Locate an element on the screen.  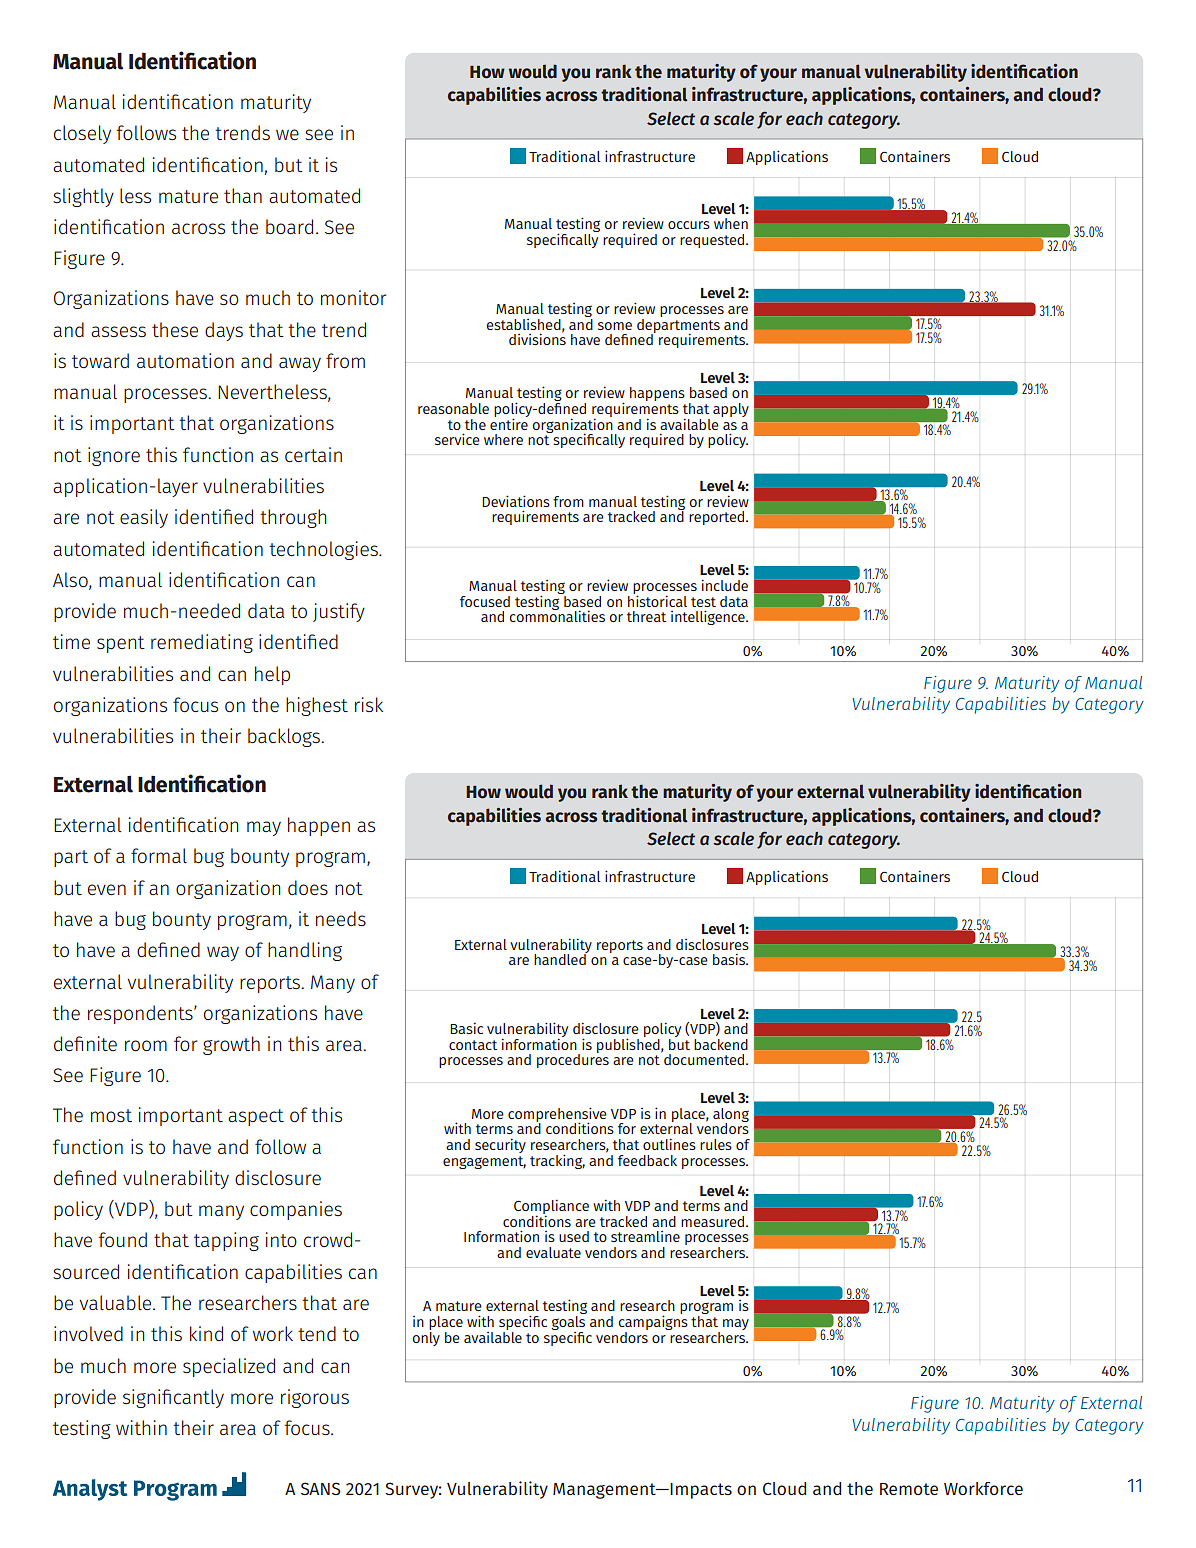
when is located at coordinates (731, 223).
